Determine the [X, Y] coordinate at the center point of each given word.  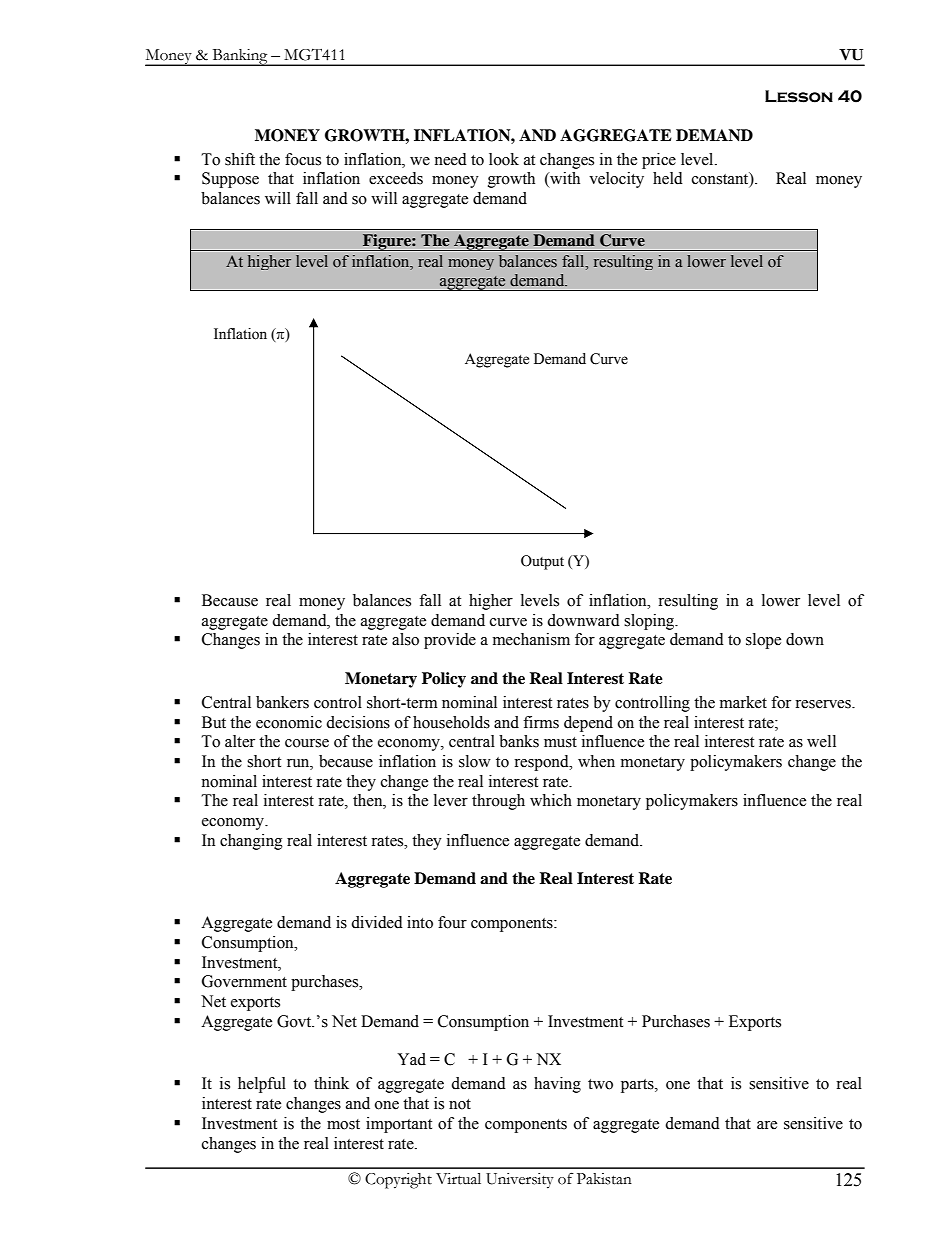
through [498, 802]
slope [763, 641]
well [821, 741]
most [343, 1124]
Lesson [799, 96]
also [405, 639]
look [504, 159]
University [520, 1181]
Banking [240, 57]
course [307, 743]
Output [542, 562]
